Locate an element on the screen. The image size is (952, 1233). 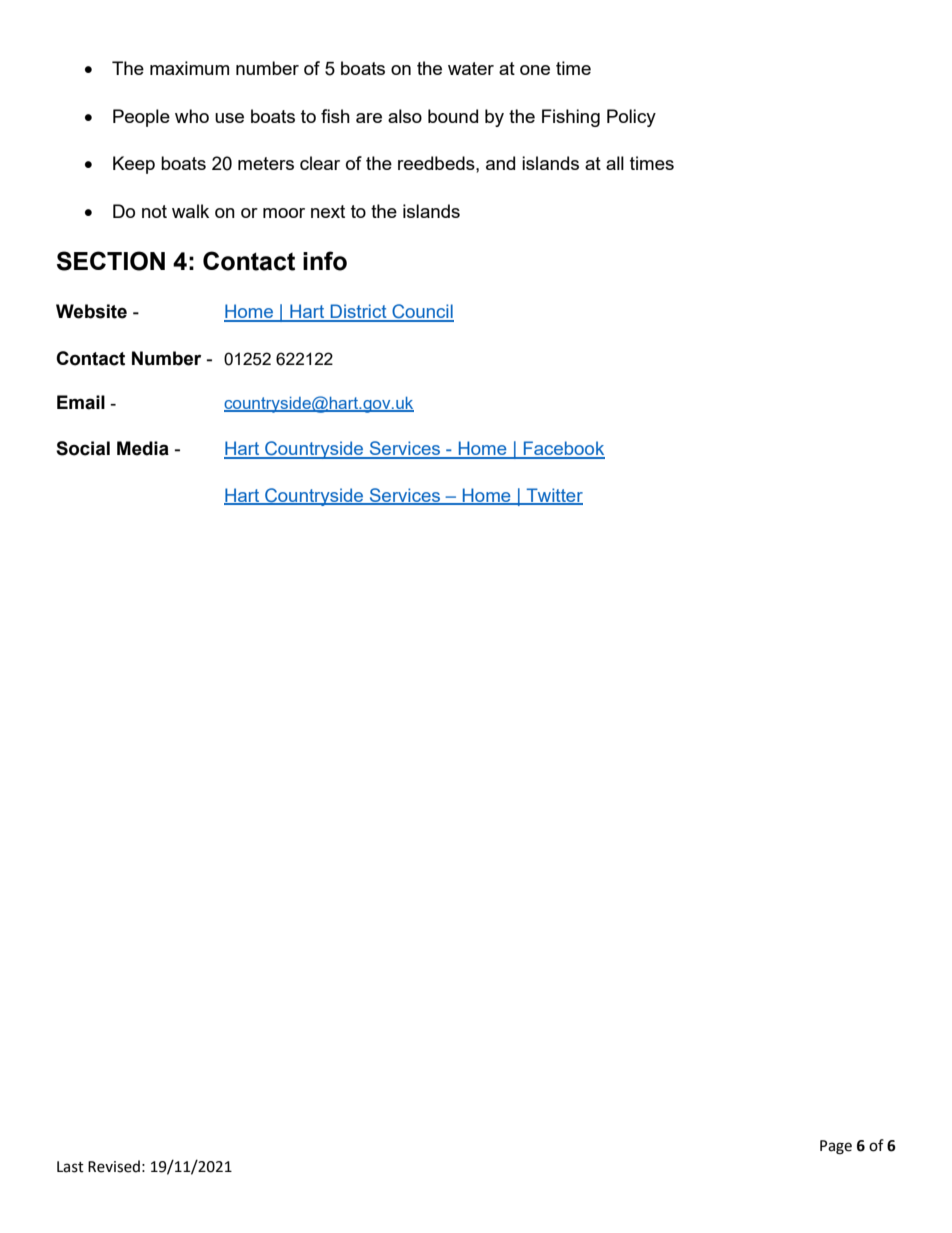
Last is located at coordinates (70, 1167).
